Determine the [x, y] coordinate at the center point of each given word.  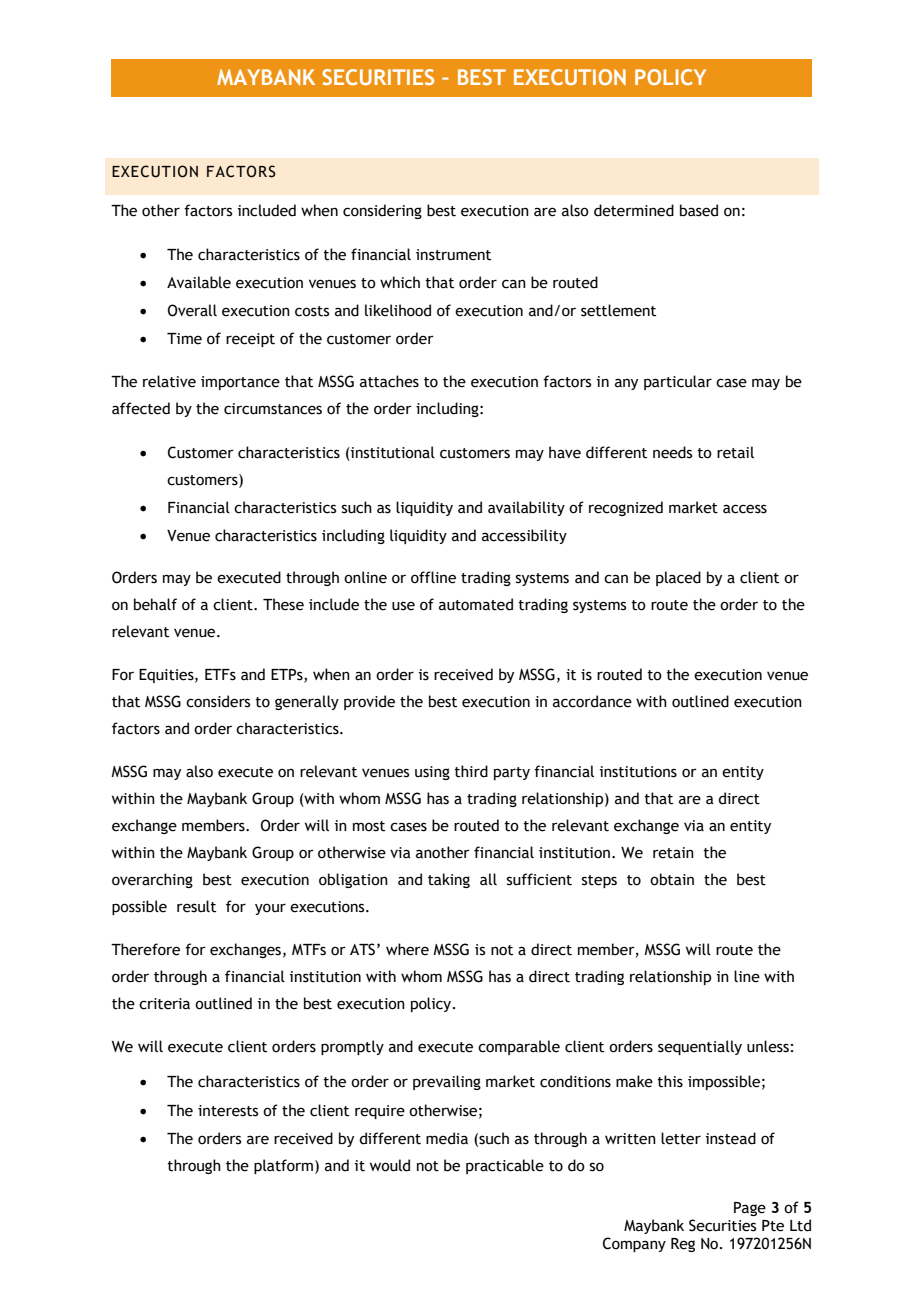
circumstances [273, 409]
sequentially [700, 1047]
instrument [453, 255]
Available [199, 282]
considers [218, 701]
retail [735, 452]
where [407, 949]
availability [526, 508]
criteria [164, 1004]
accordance [592, 701]
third [471, 771]
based [699, 210]
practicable [505, 1166]
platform [285, 1166]
